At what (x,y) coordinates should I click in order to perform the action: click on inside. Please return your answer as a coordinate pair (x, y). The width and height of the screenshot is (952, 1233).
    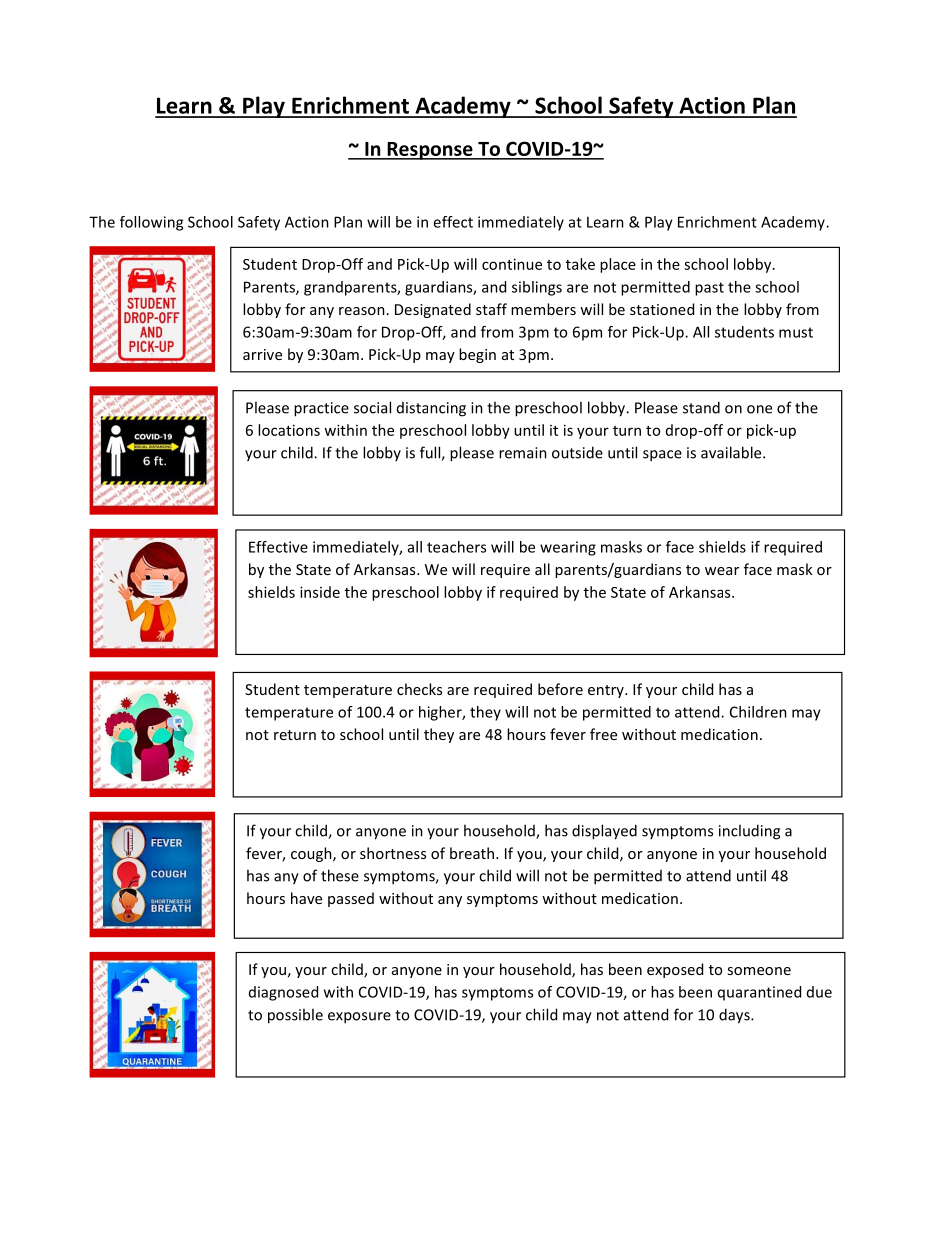
    Looking at the image, I should click on (320, 592).
